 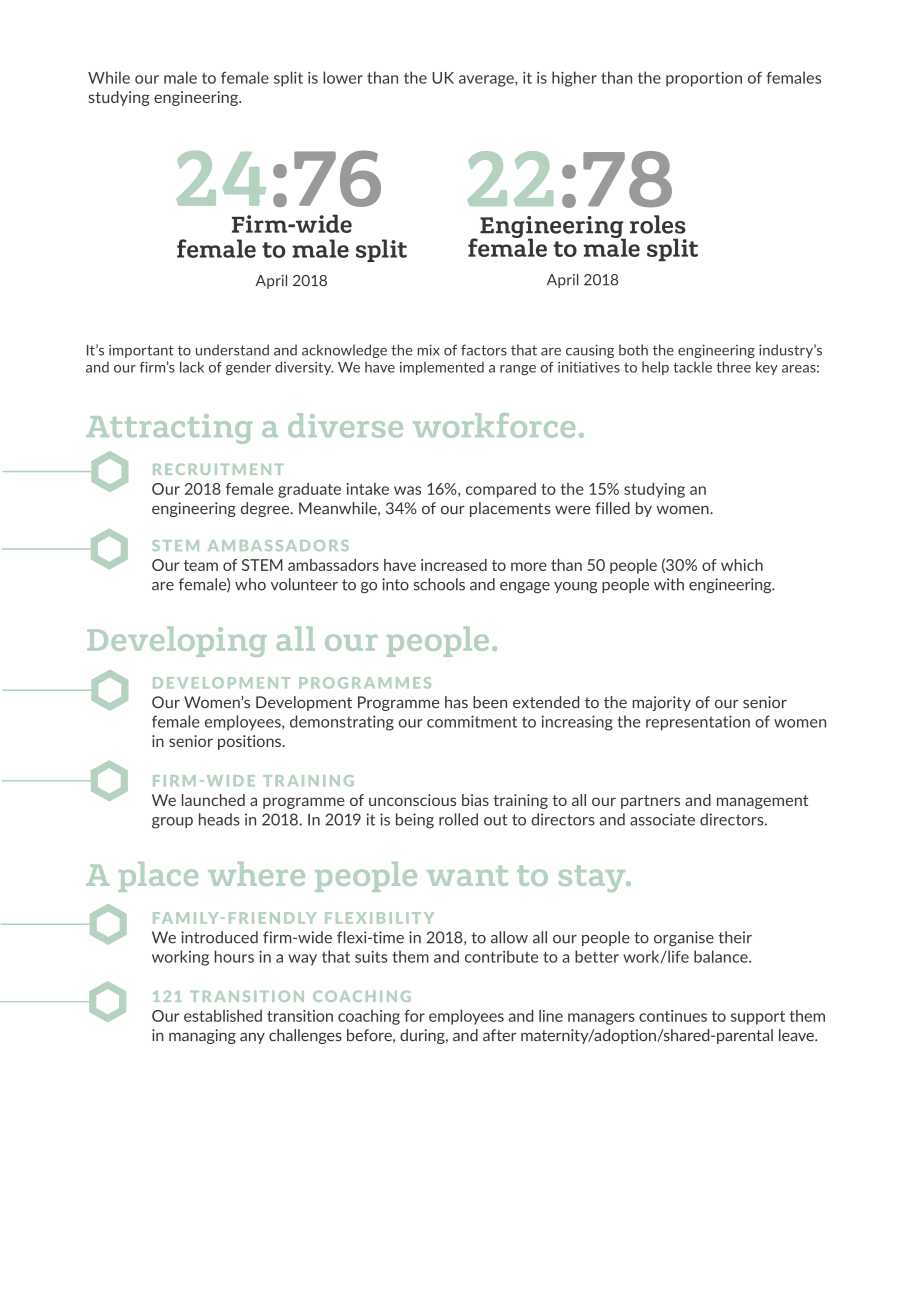 I want to click on which, so click(x=742, y=565).
